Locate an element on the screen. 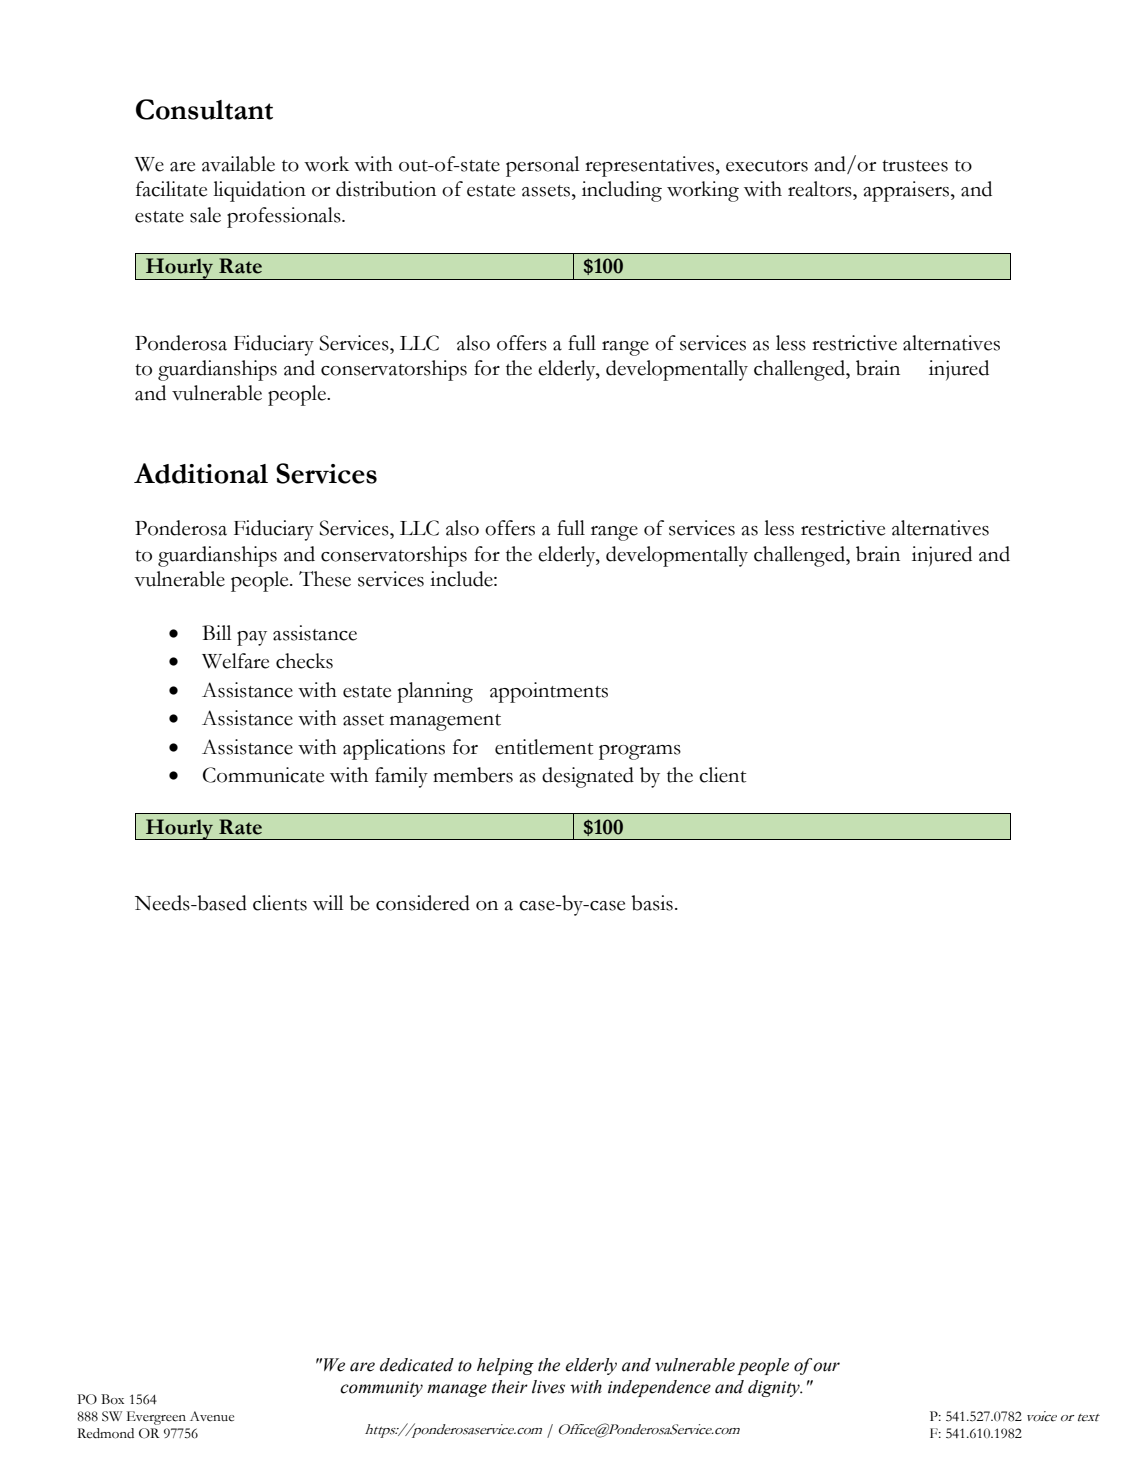 The width and height of the screenshot is (1146, 1483). appointments is located at coordinates (549, 692).
